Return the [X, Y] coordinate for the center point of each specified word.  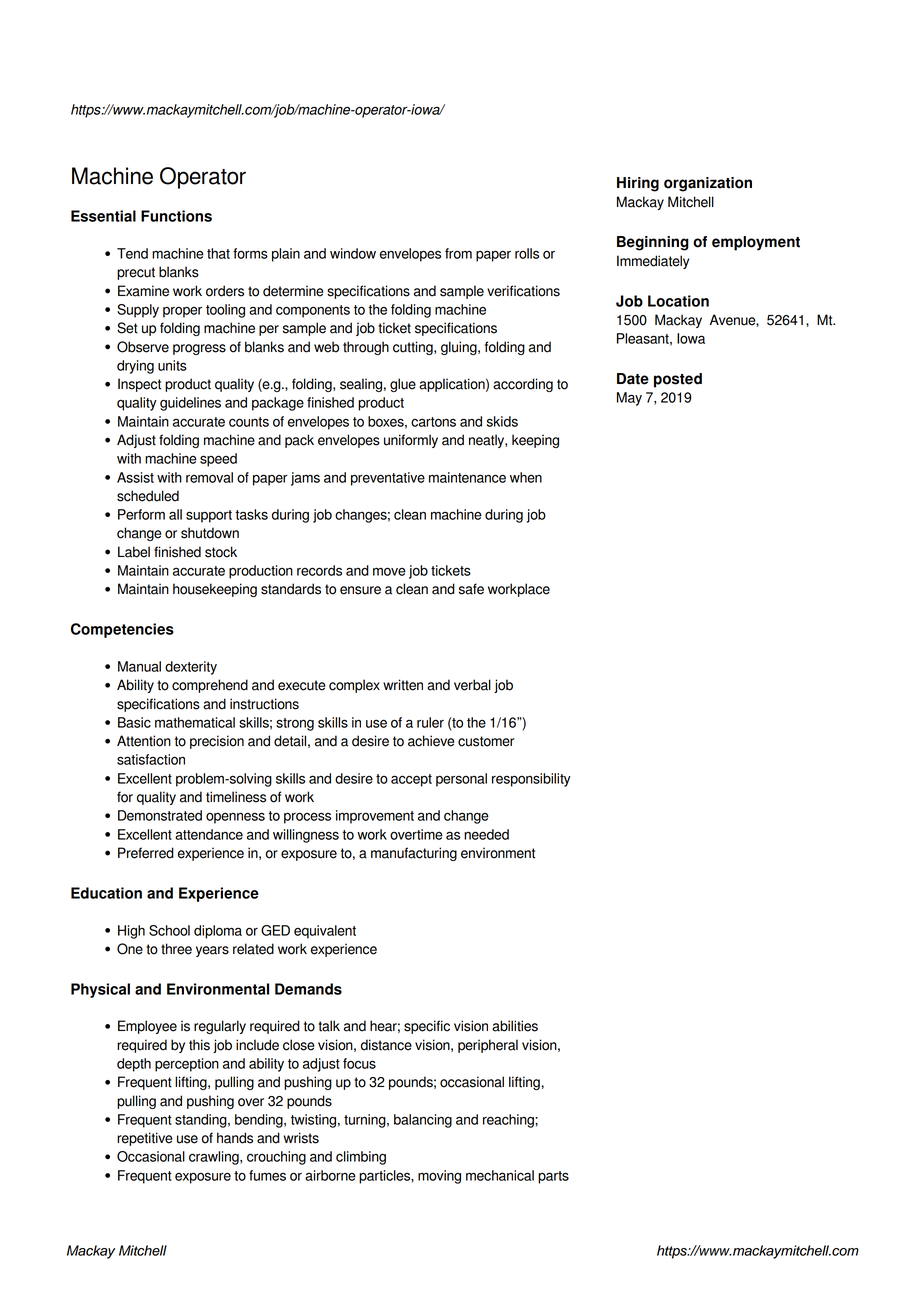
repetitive [145, 1139]
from [458, 253]
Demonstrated [160, 815]
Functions [176, 216]
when [526, 477]
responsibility [531, 780]
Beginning [653, 243]
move [389, 571]
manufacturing [414, 854]
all [175, 514]
